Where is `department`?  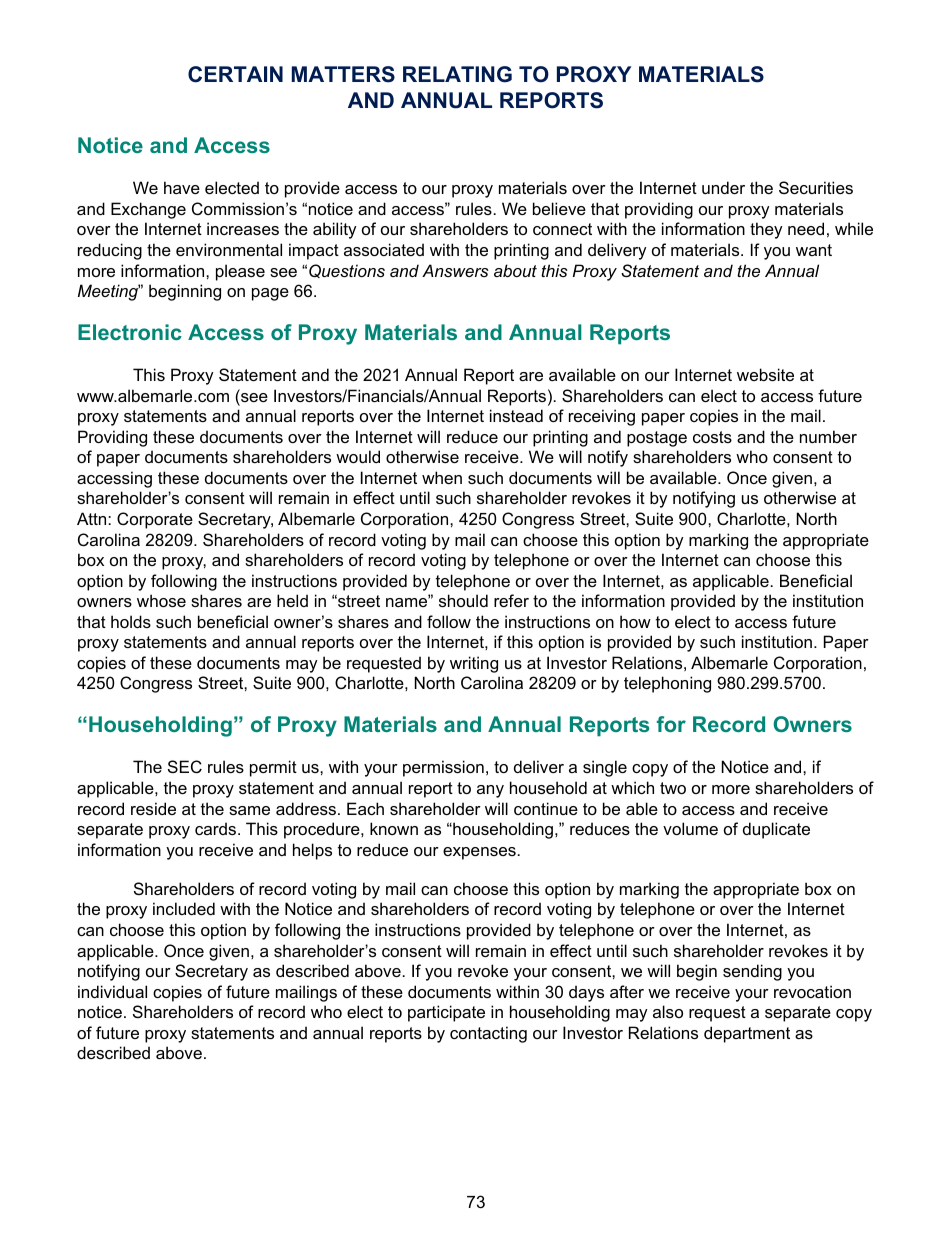
department is located at coordinates (747, 1034).
